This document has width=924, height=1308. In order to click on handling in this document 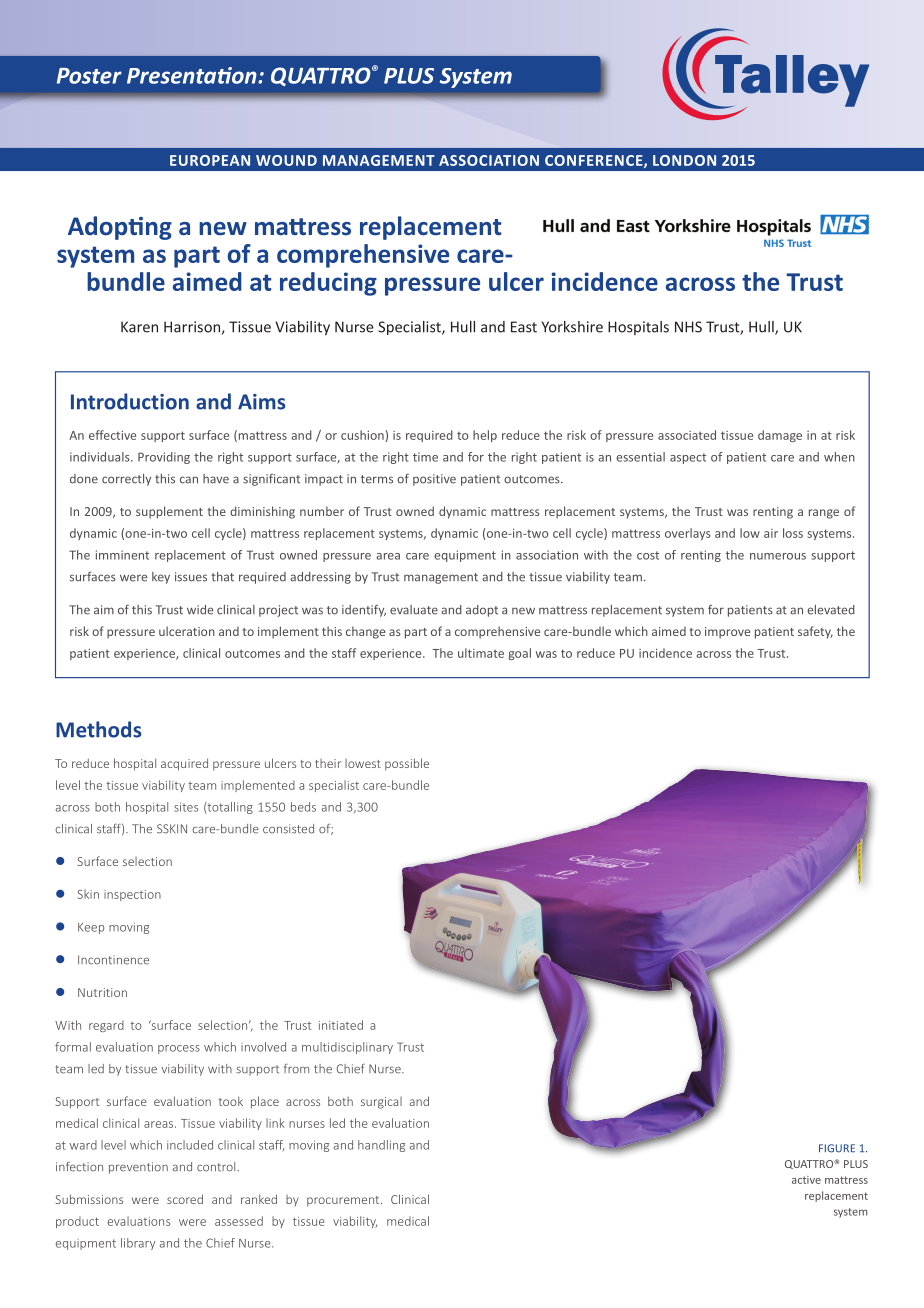, I will do `click(381, 1146)`.
